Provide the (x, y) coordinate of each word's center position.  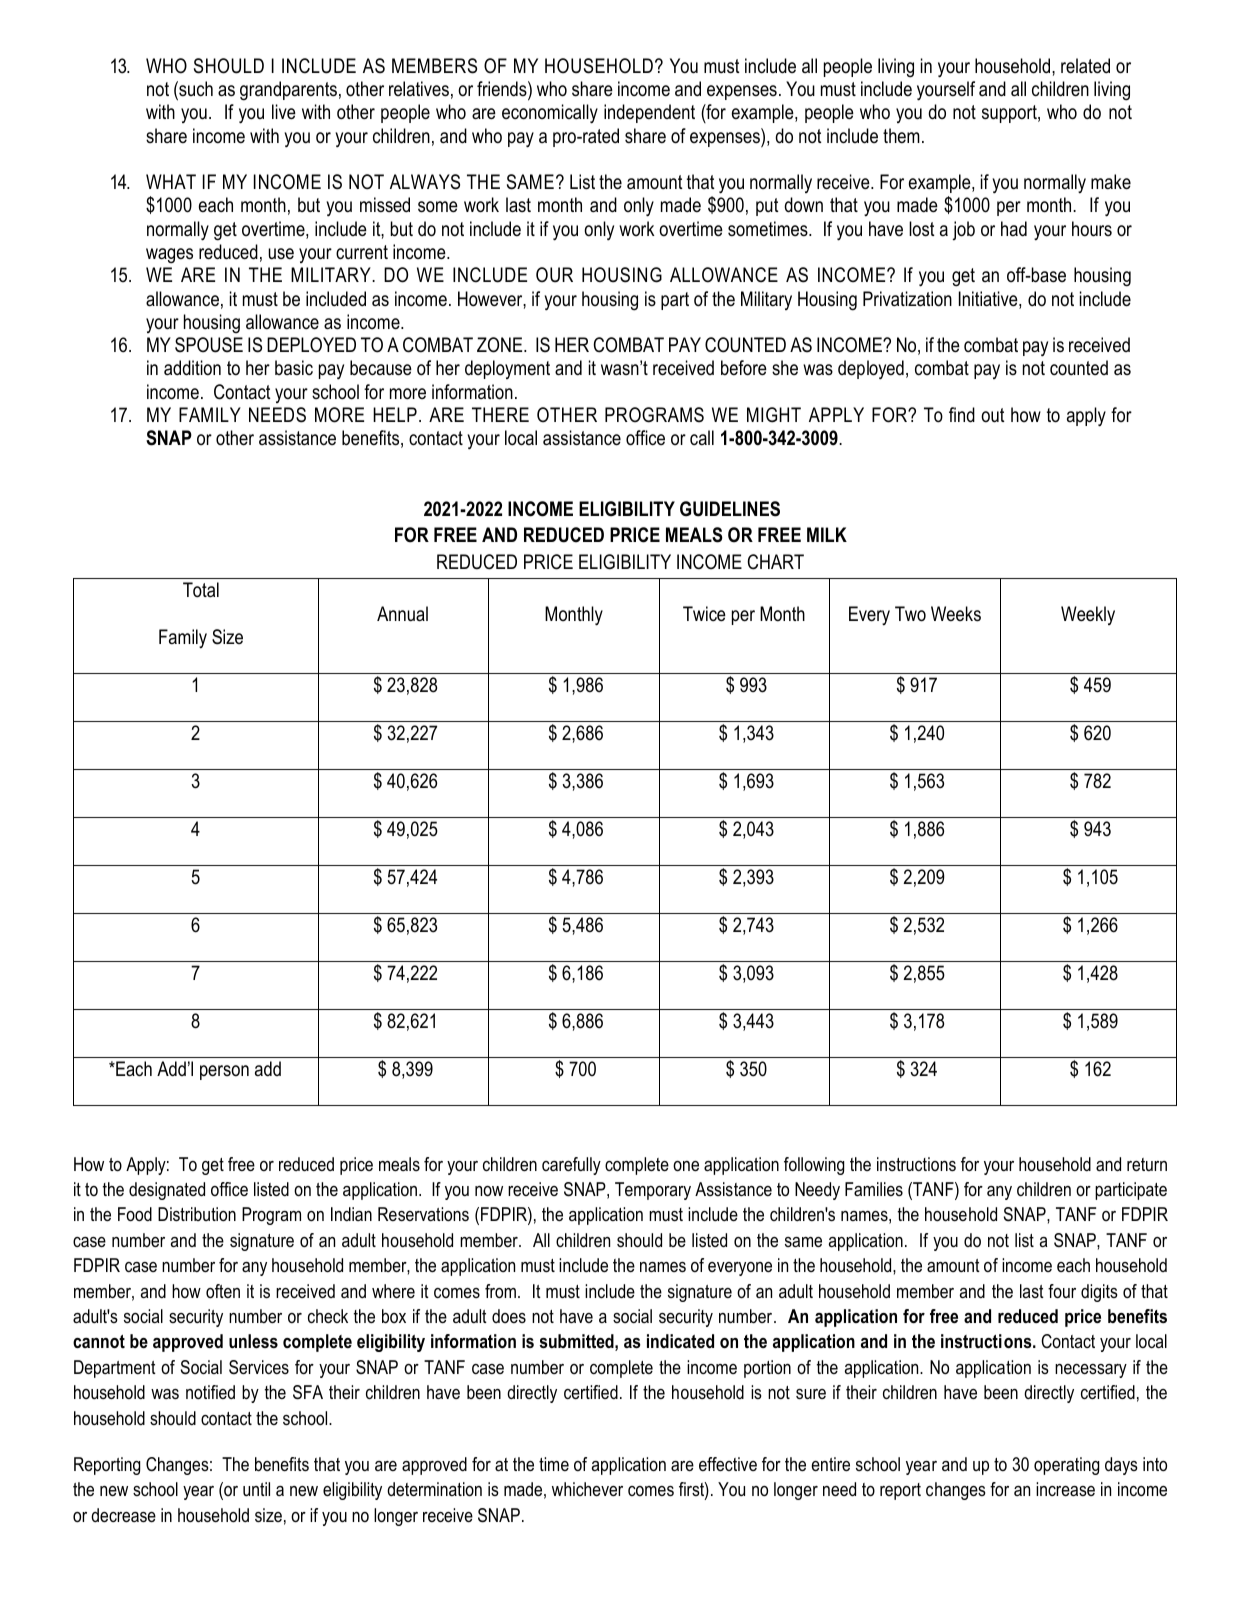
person (224, 1072)
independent (649, 113)
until (256, 1489)
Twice (704, 614)
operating (1066, 1466)
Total (201, 590)
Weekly (1088, 615)
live (284, 112)
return (1147, 1164)
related (1085, 66)
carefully (571, 1166)
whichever (587, 1489)
